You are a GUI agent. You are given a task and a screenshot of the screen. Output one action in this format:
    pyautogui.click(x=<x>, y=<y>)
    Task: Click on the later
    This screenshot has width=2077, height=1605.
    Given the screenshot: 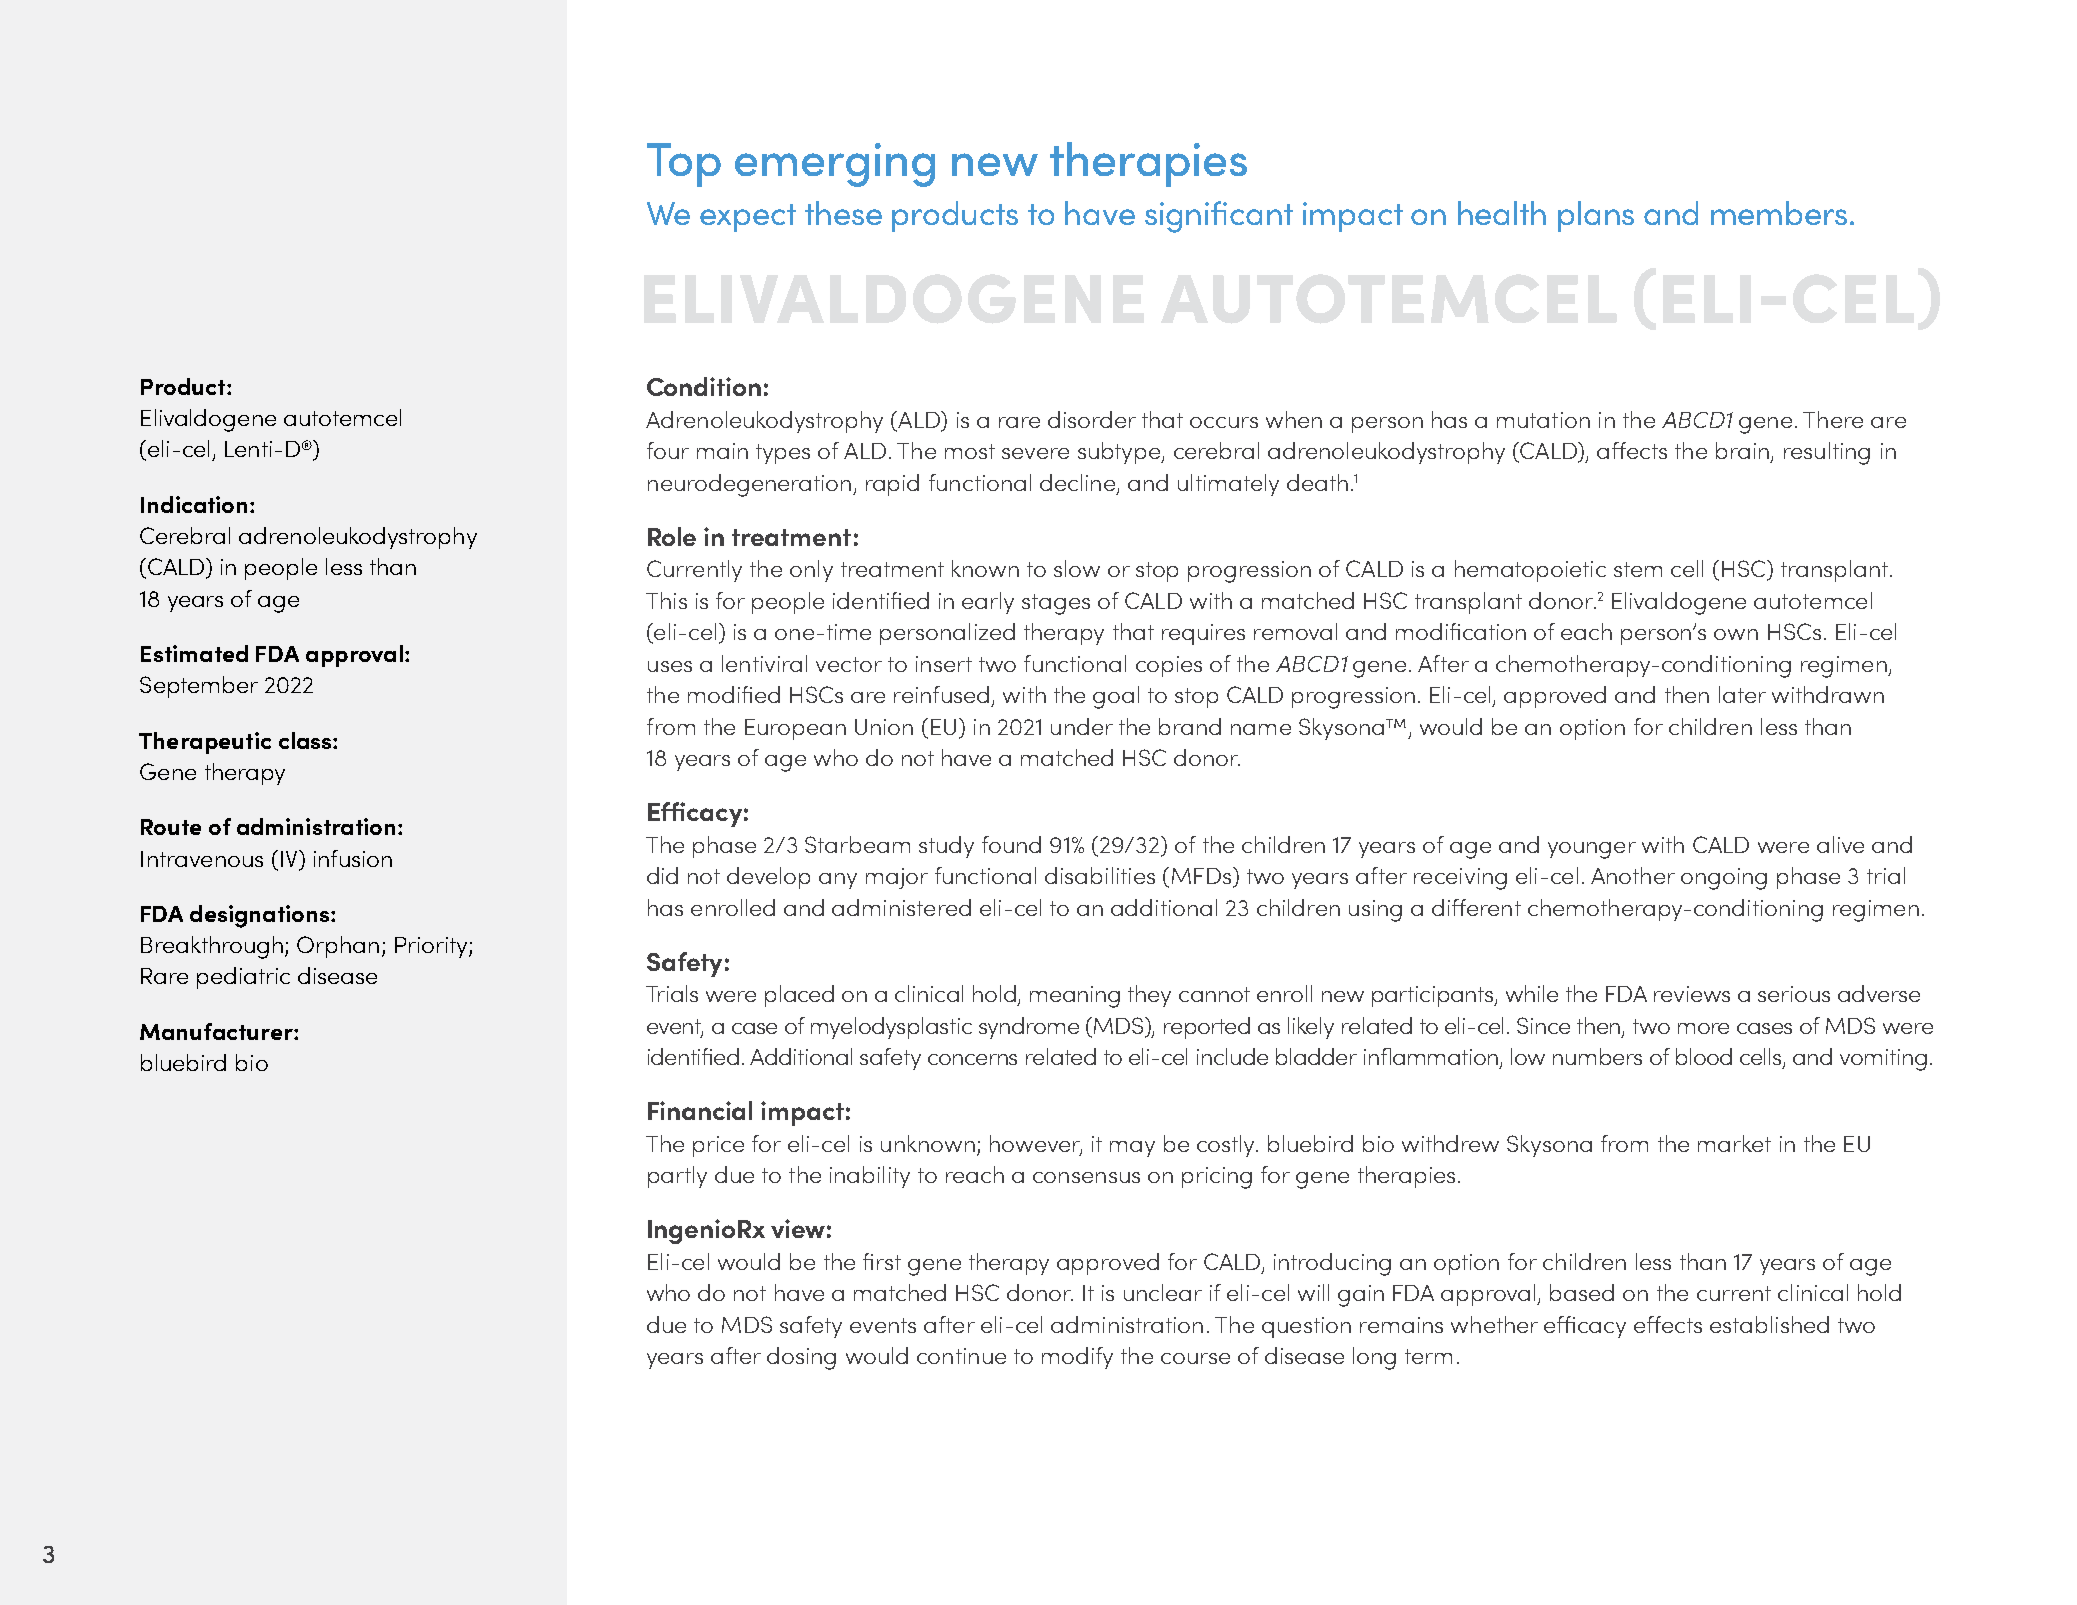 What is the action you would take?
    pyautogui.click(x=1742, y=694)
